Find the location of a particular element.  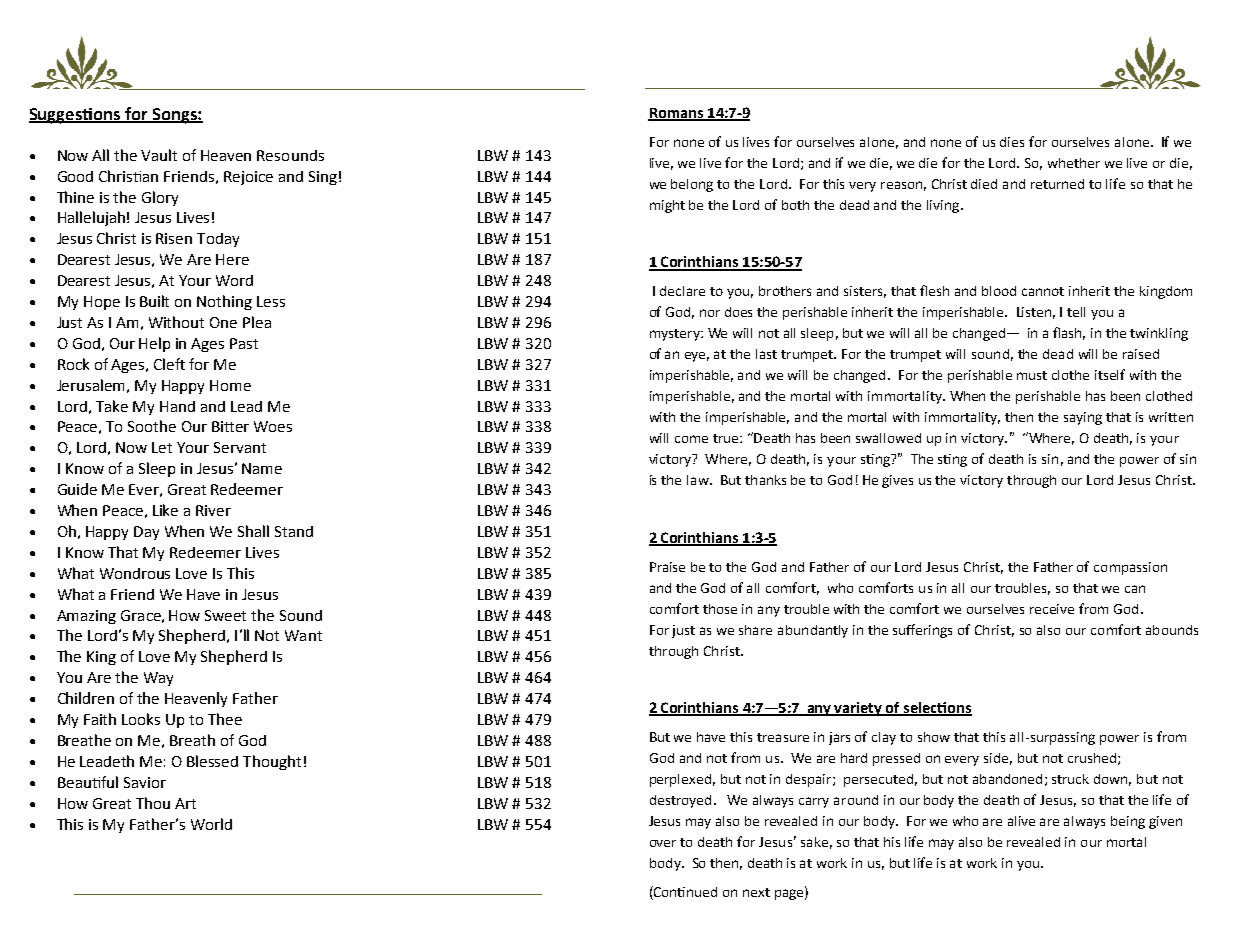

those is located at coordinates (720, 609).
